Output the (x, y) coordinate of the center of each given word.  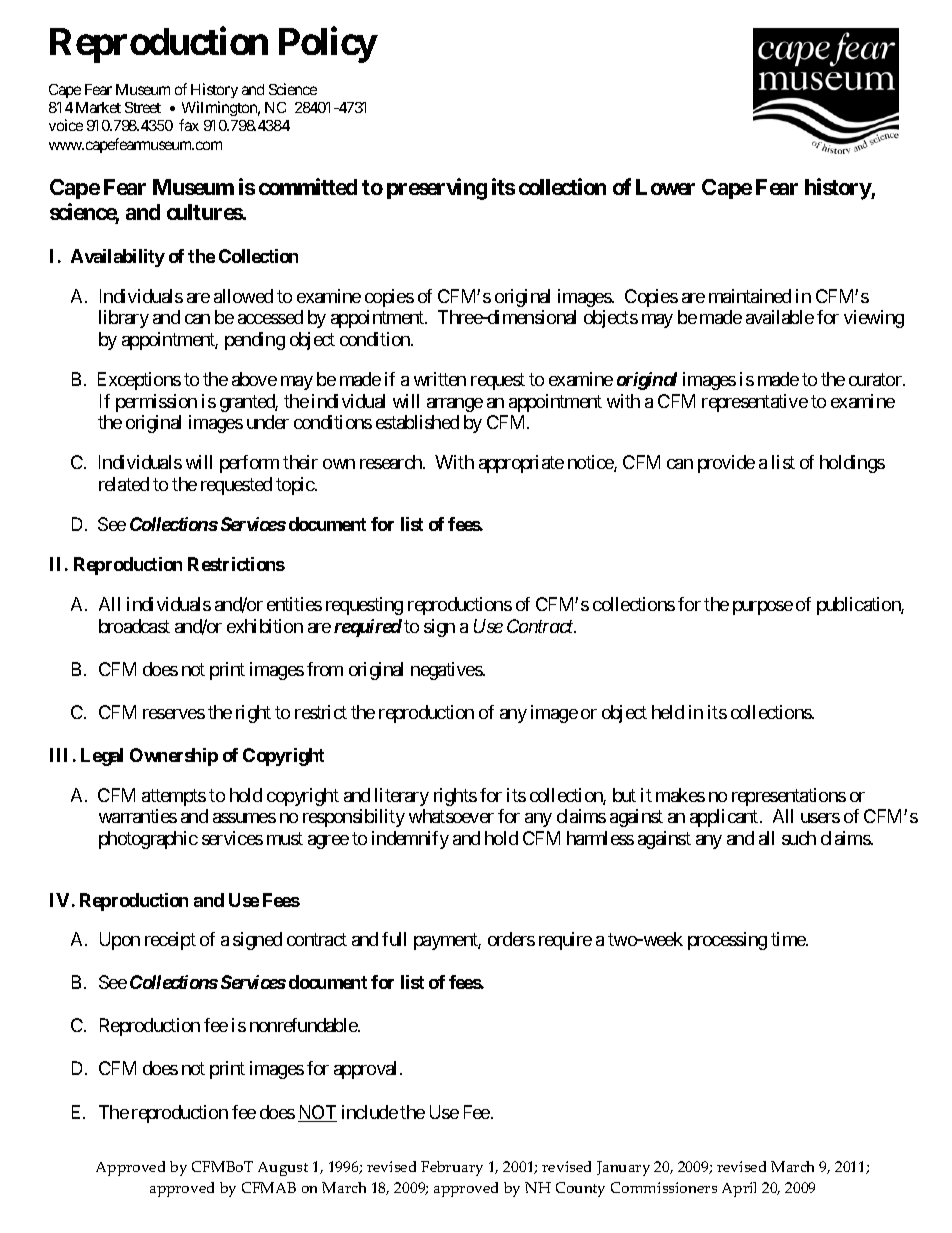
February (452, 1168)
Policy (328, 45)
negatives (447, 671)
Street (143, 107)
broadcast (134, 626)
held (668, 712)
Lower (665, 187)
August (283, 1169)
